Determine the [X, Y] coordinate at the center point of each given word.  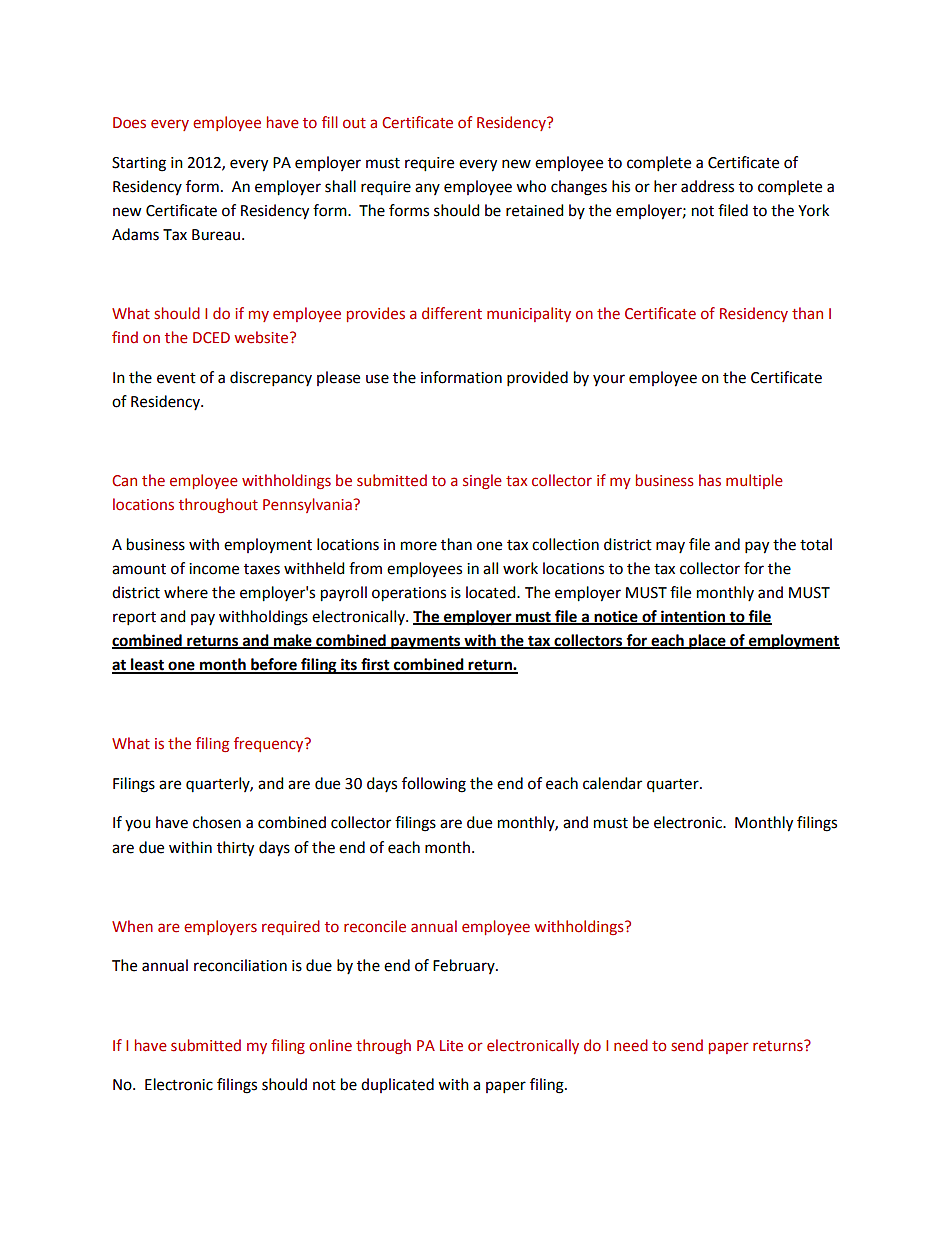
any [427, 189]
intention [693, 617]
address [707, 186]
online [330, 1045]
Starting [139, 164]
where [186, 592]
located [492, 592]
